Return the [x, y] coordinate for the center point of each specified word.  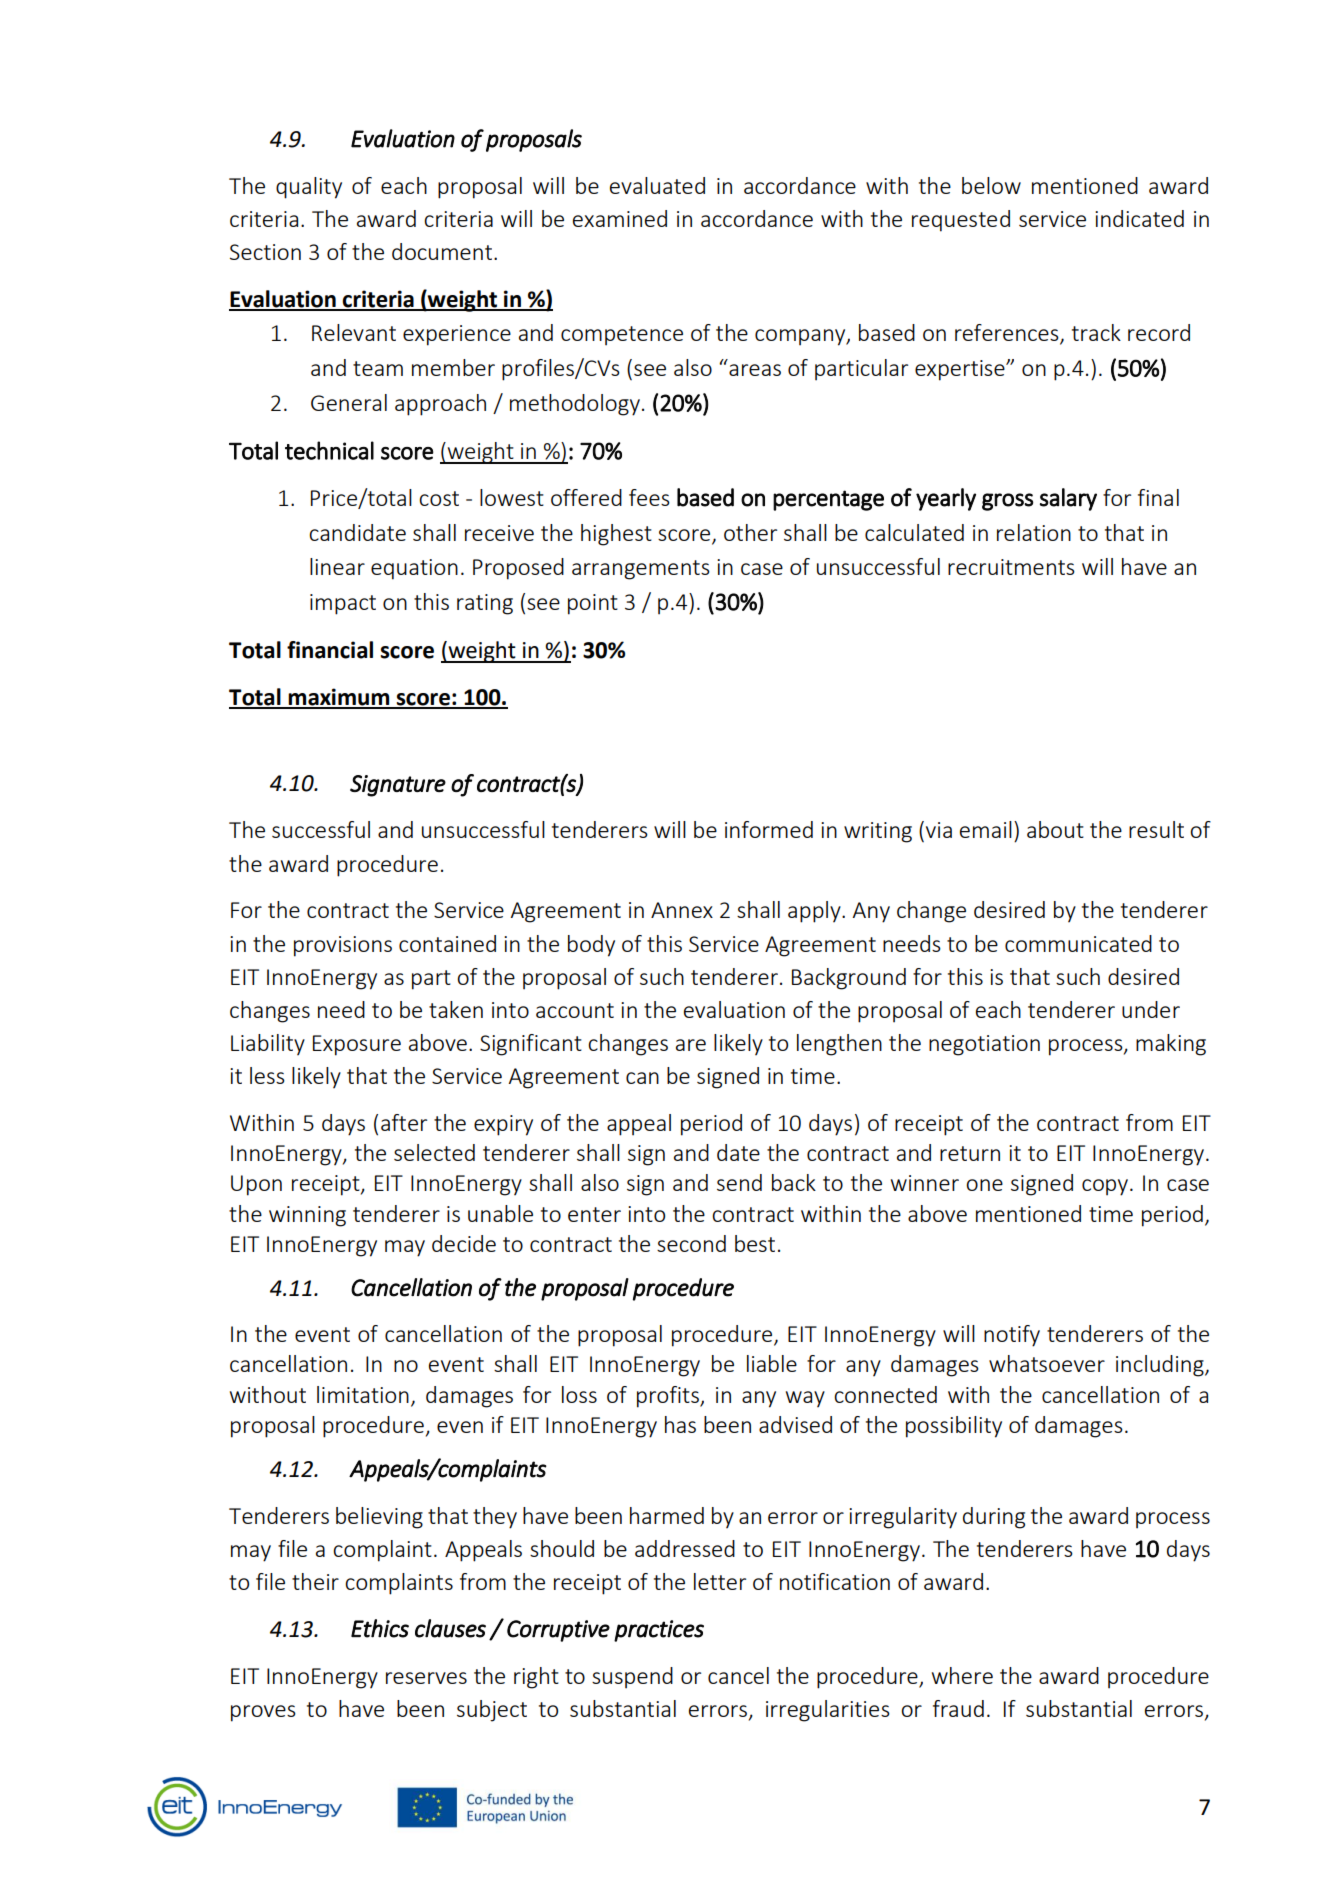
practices [659, 1631]
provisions [343, 946]
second [691, 1243]
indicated [1139, 218]
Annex [682, 910]
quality [309, 188]
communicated [1078, 943]
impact [343, 604]
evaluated [657, 185]
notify [1012, 1336]
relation [1034, 532]
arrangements [641, 570]
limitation [363, 1394]
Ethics [380, 1628]
